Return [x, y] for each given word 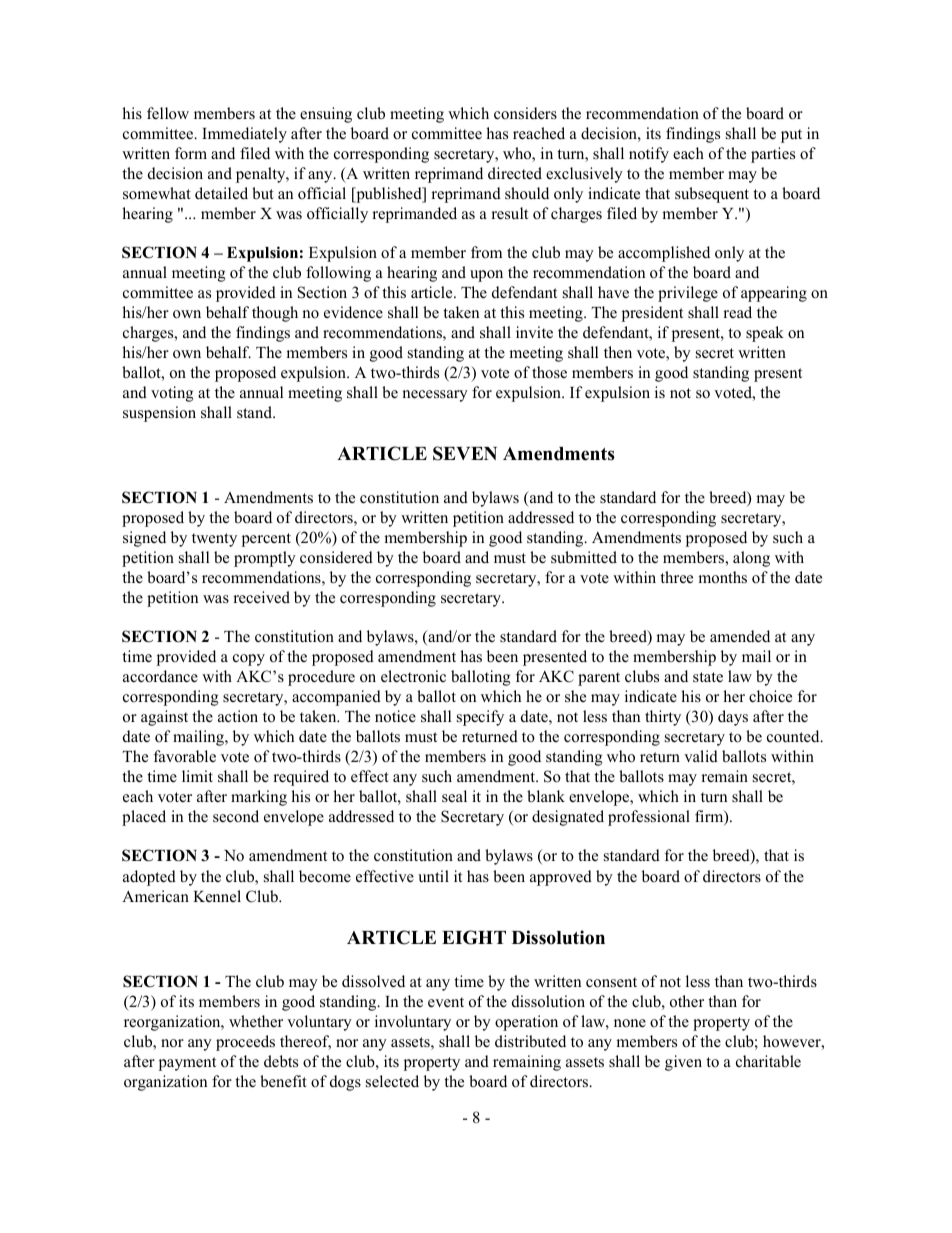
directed [515, 173]
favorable [185, 756]
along [751, 559]
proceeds [245, 1043]
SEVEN [465, 453]
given [683, 1063]
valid [701, 756]
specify [480, 718]
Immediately [244, 135]
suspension [159, 414]
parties [773, 155]
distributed [530, 1041]
